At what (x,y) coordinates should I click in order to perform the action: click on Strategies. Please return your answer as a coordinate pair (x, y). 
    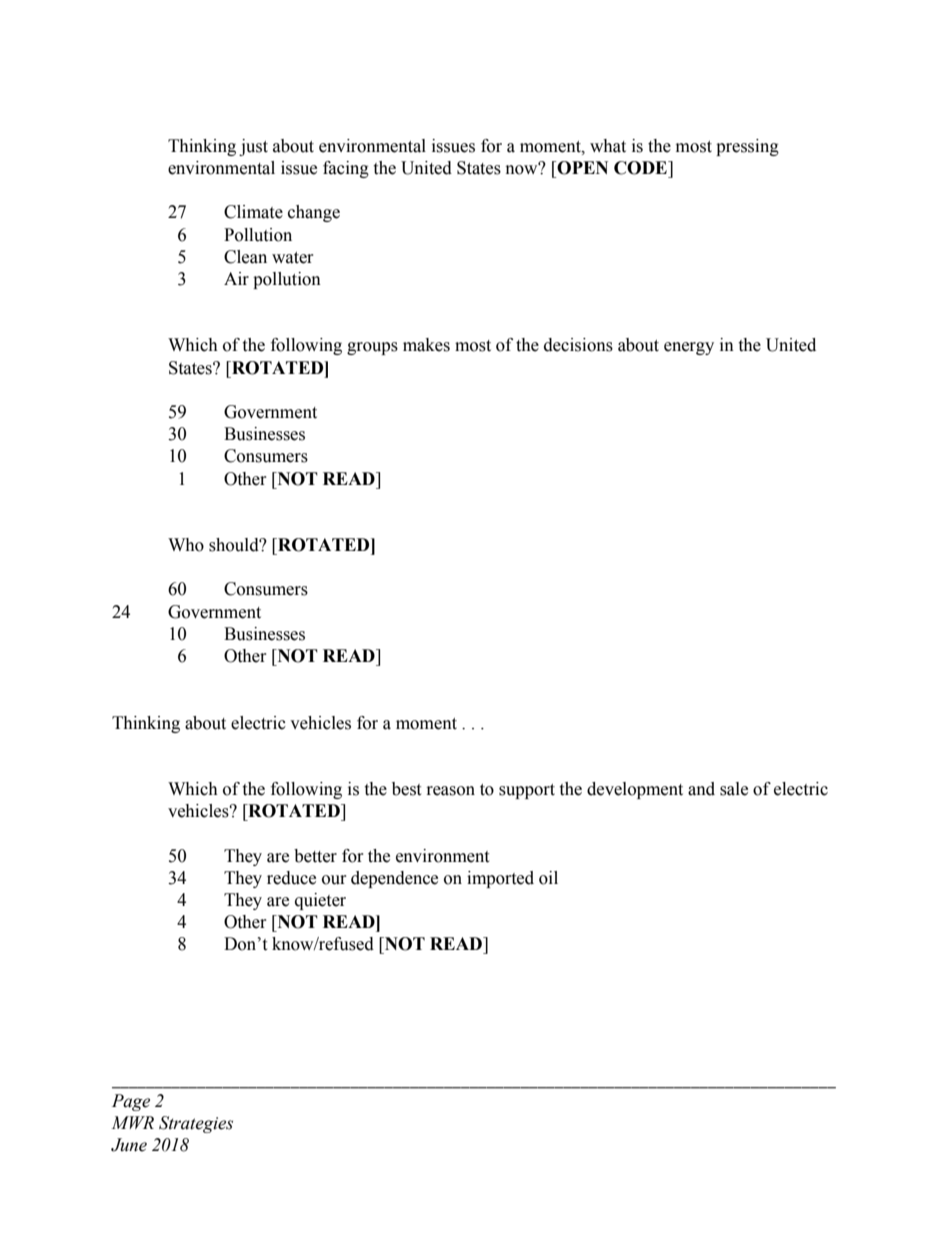
    Looking at the image, I should click on (196, 1124).
